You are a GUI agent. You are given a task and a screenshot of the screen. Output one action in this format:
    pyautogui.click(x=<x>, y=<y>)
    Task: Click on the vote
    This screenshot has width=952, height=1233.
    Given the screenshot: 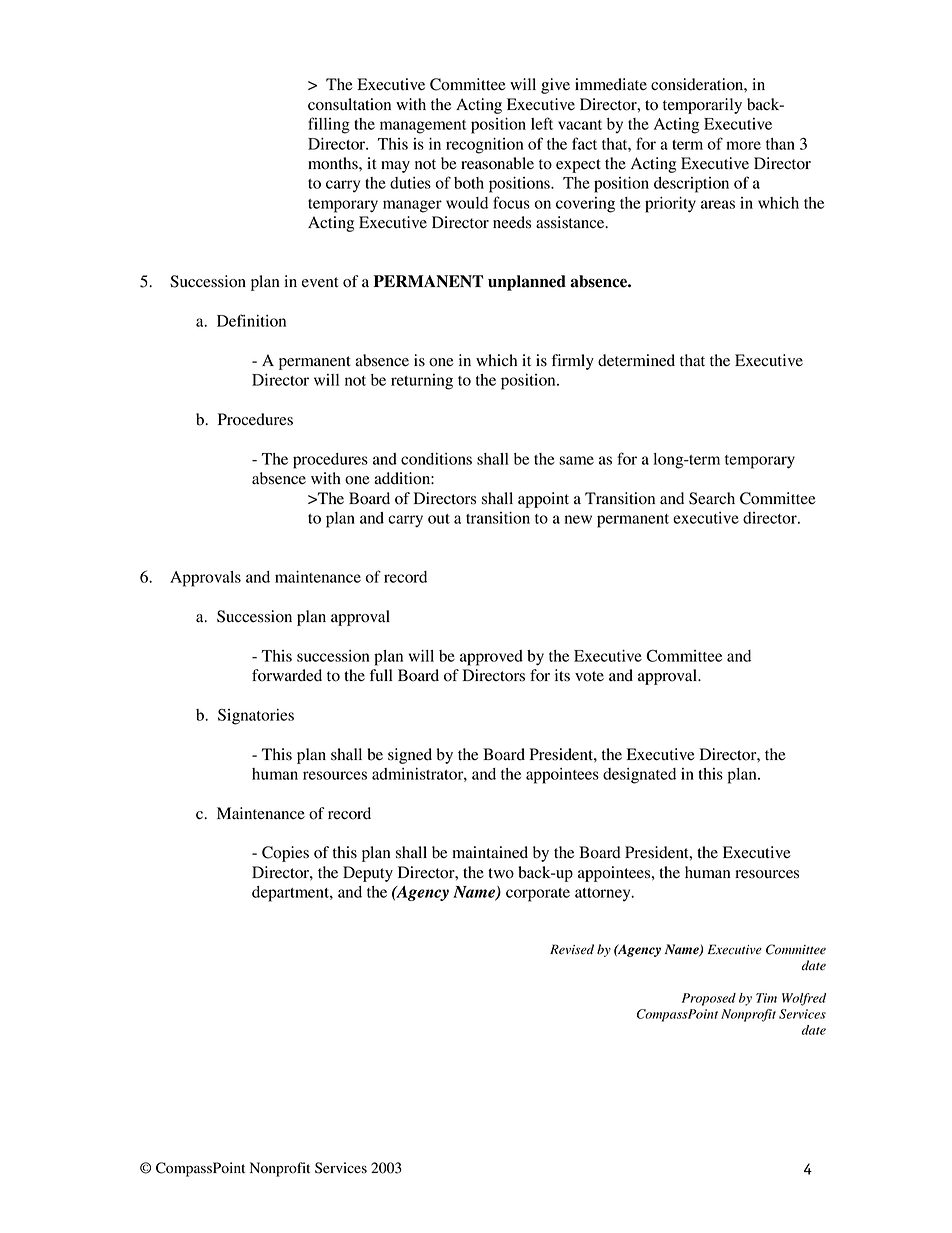 What is the action you would take?
    pyautogui.click(x=589, y=676)
